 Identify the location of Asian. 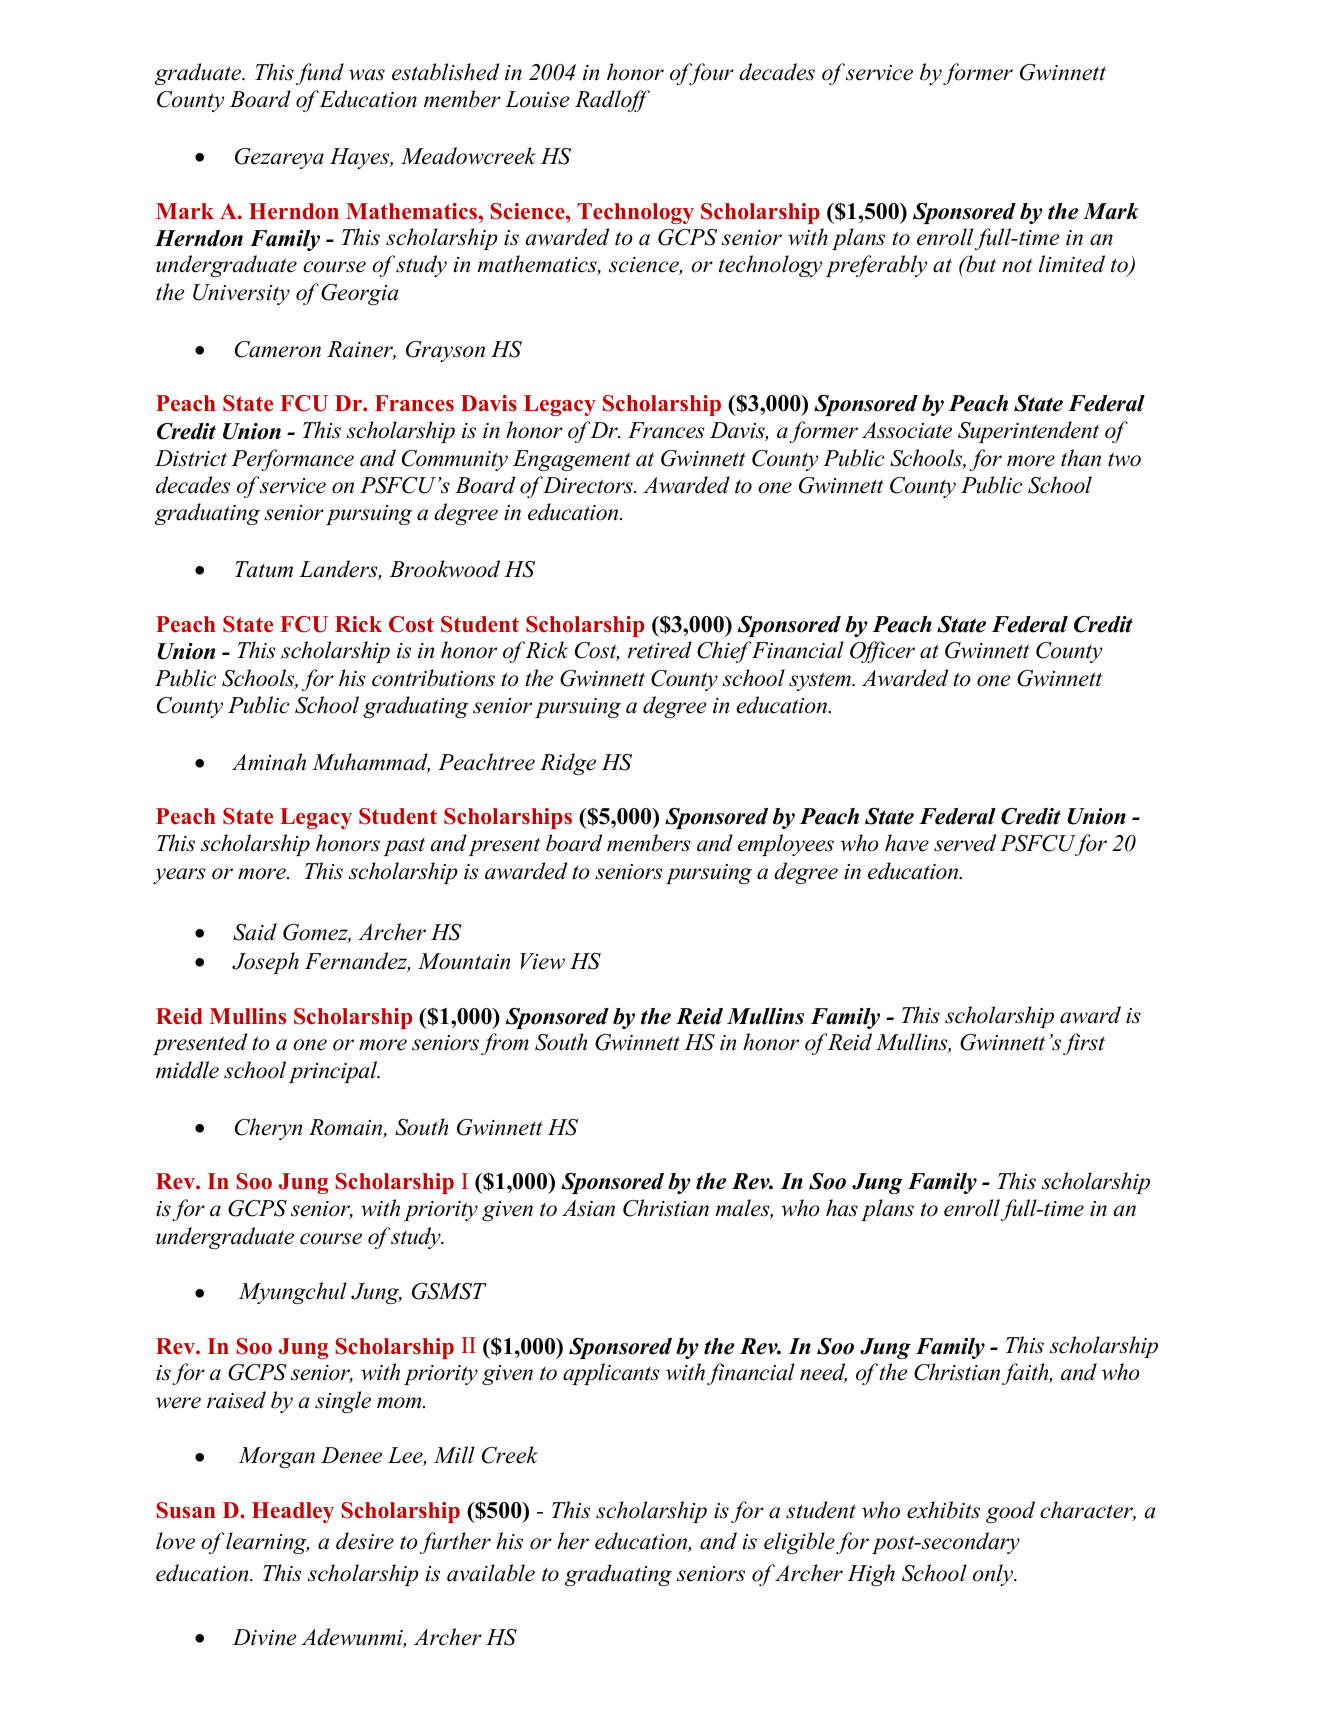
(588, 1208).
